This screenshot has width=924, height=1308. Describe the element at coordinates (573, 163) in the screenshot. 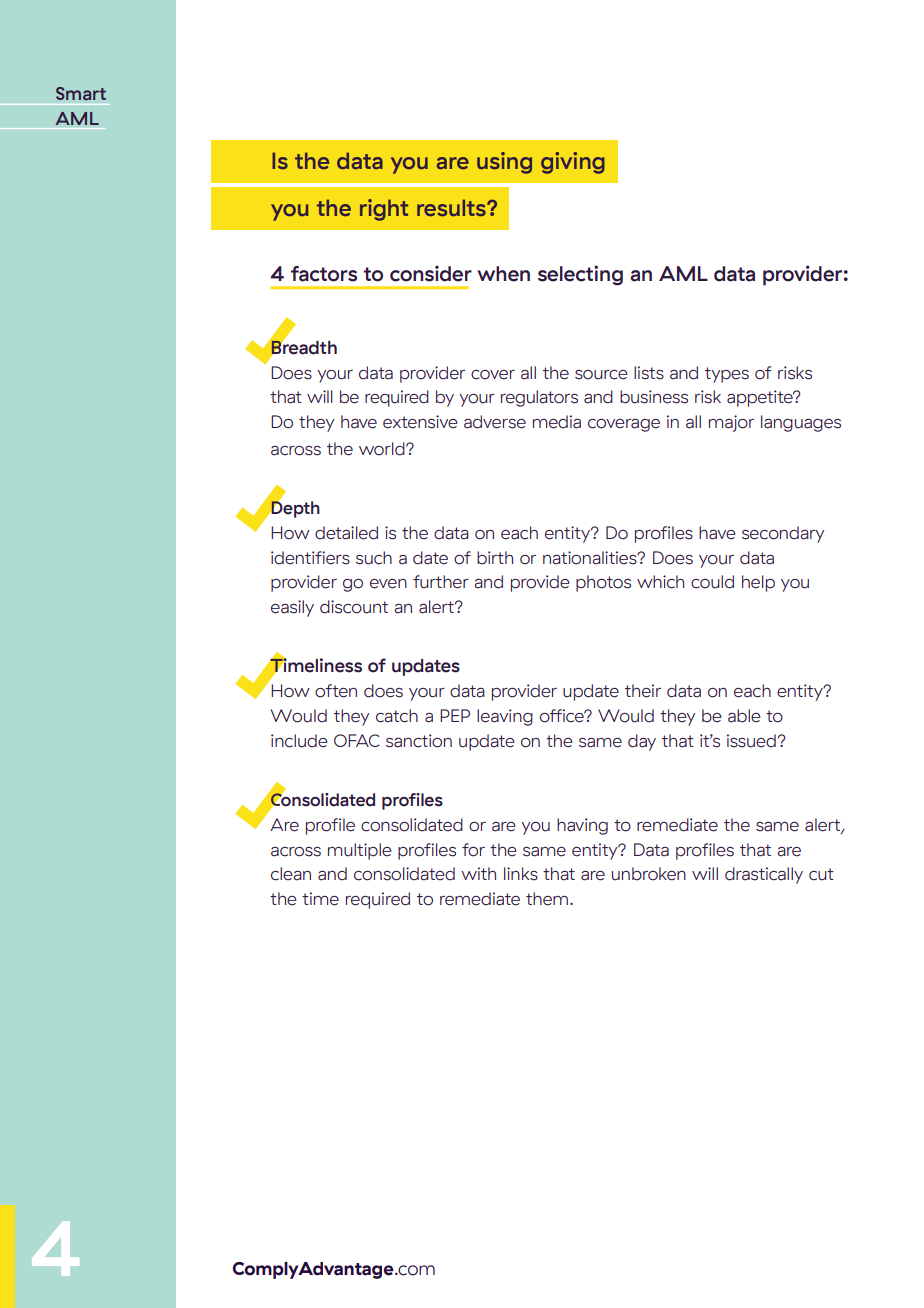

I see `giving` at that location.
